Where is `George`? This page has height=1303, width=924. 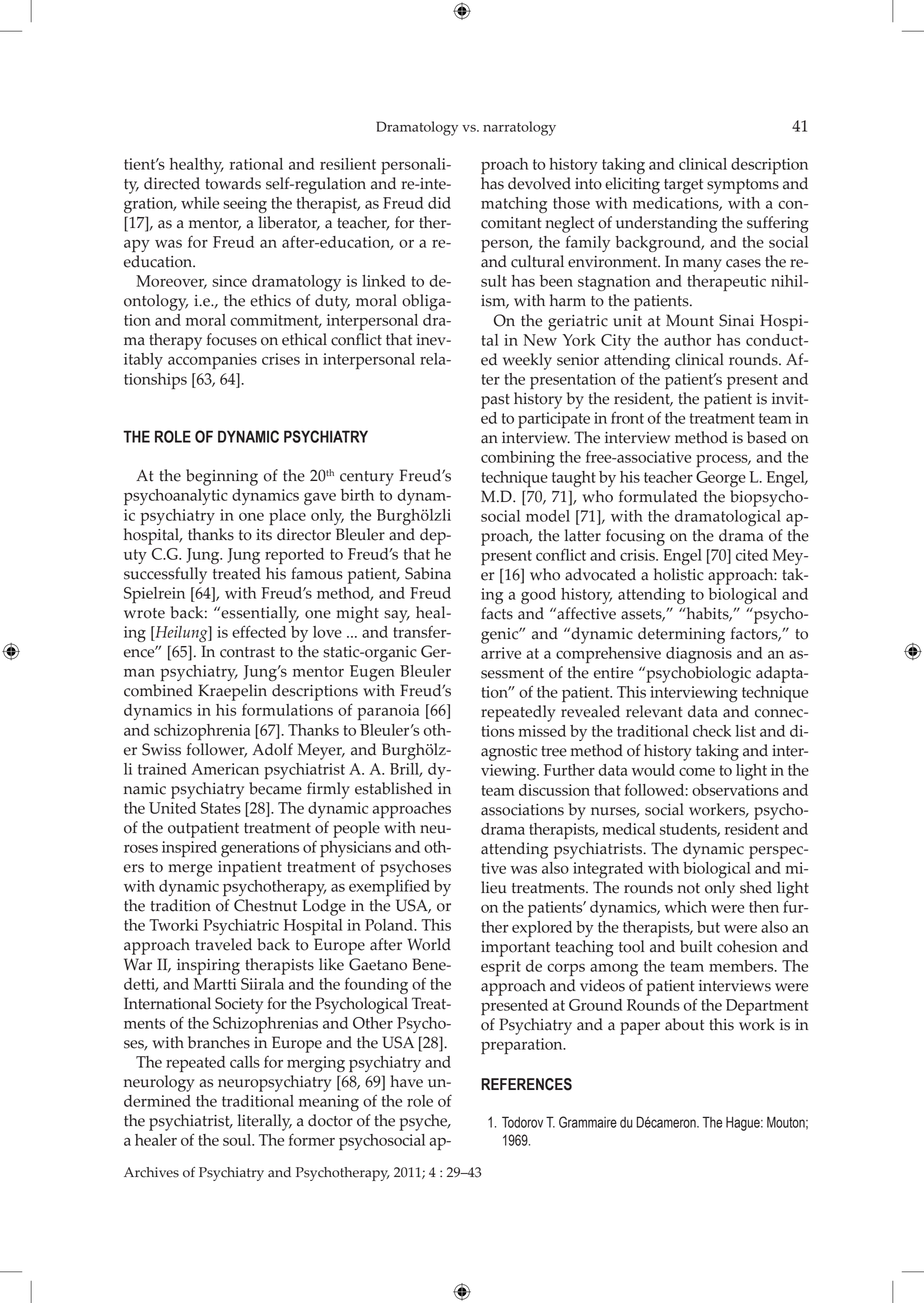 George is located at coordinates (721, 479).
